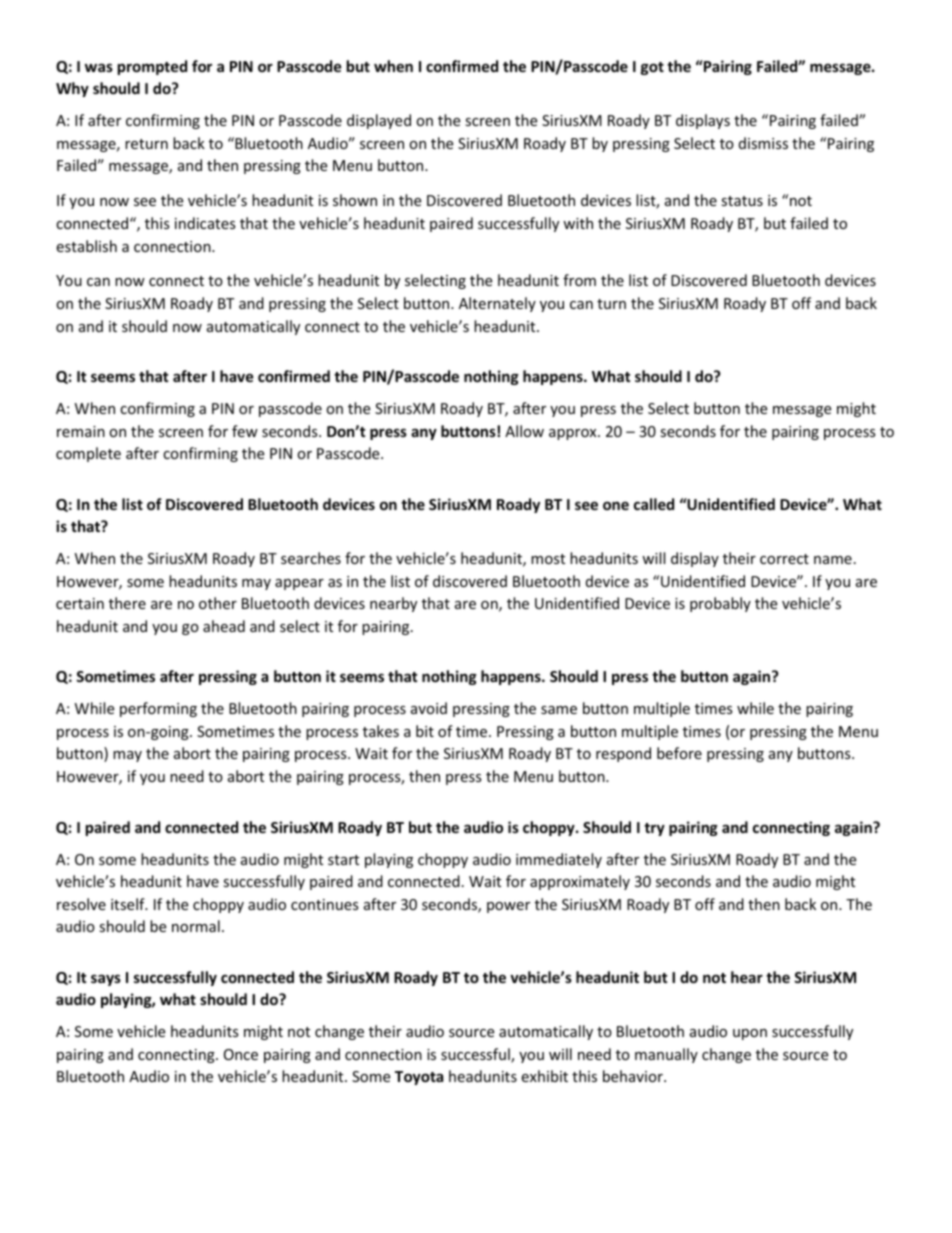 The image size is (952, 1233). I want to click on Once, so click(241, 1054).
